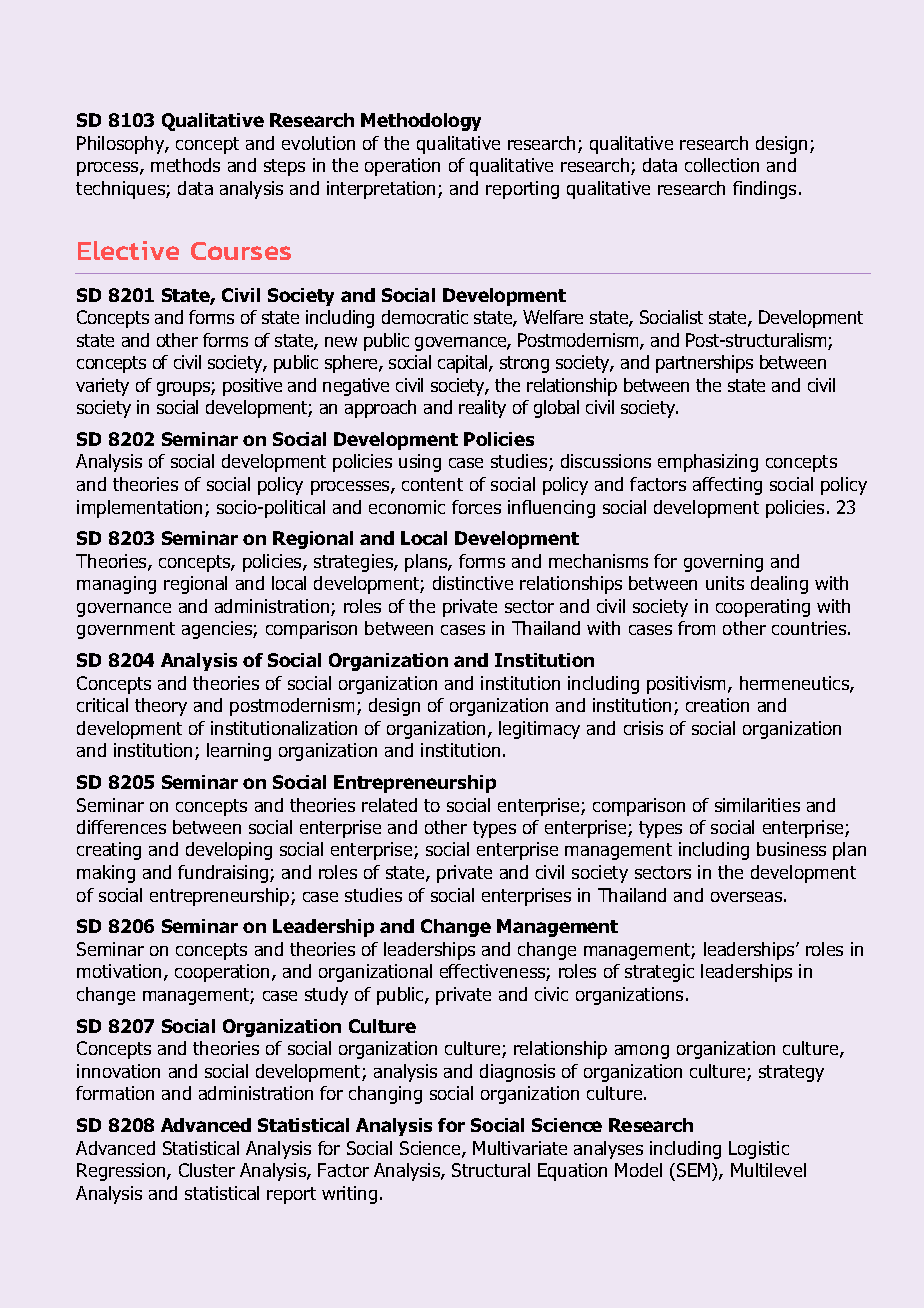 The width and height of the screenshot is (924, 1308). Describe the element at coordinates (207, 1170) in the screenshot. I see `Cluster` at that location.
